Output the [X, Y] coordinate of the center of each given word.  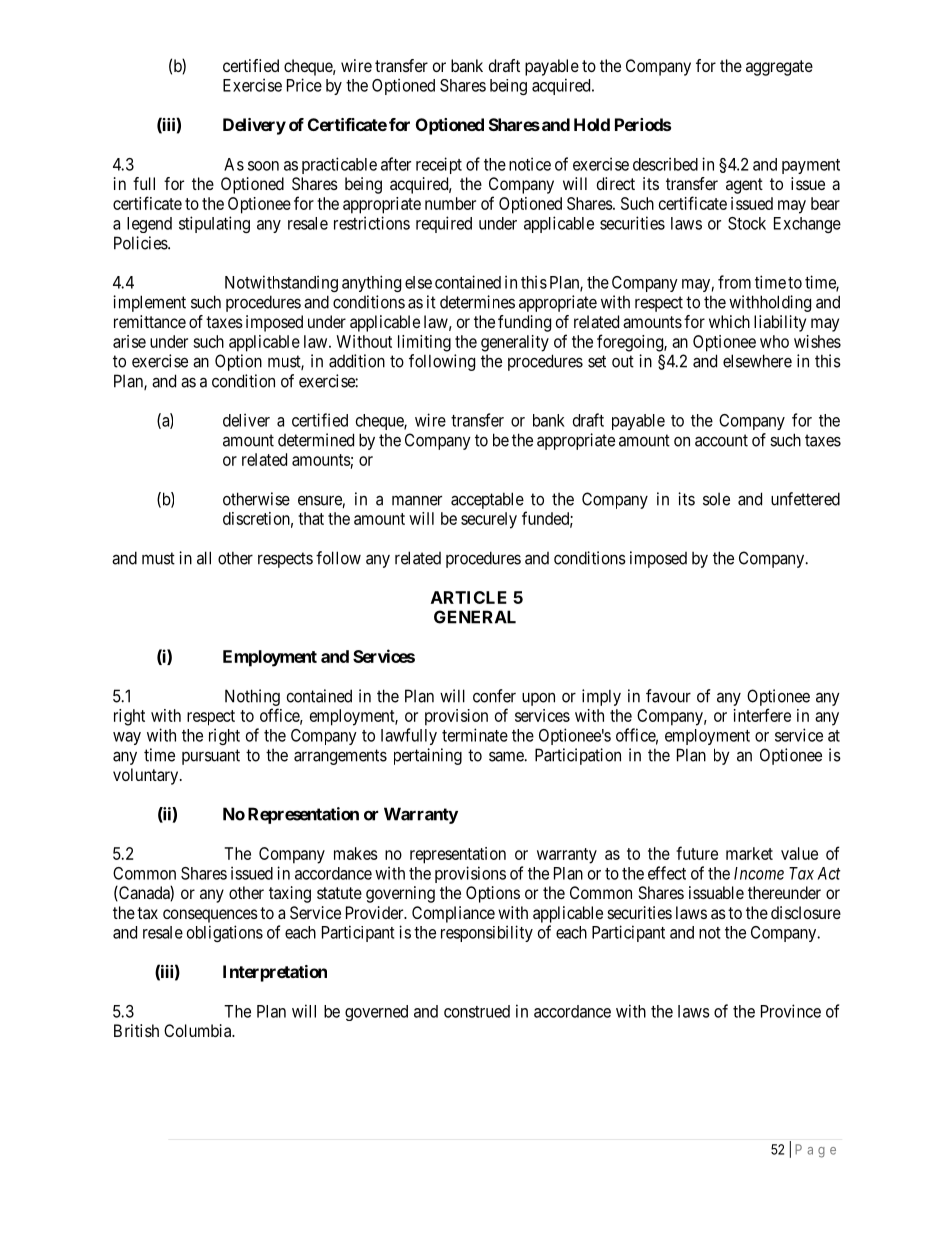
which [729, 321]
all [204, 558]
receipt [439, 165]
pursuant [211, 757]
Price [304, 85]
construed [477, 1011]
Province [791, 1011]
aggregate [779, 68]
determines [477, 302]
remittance [150, 321]
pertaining [428, 756]
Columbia [199, 1030]
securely [489, 520]
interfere [762, 715]
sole [716, 499]
